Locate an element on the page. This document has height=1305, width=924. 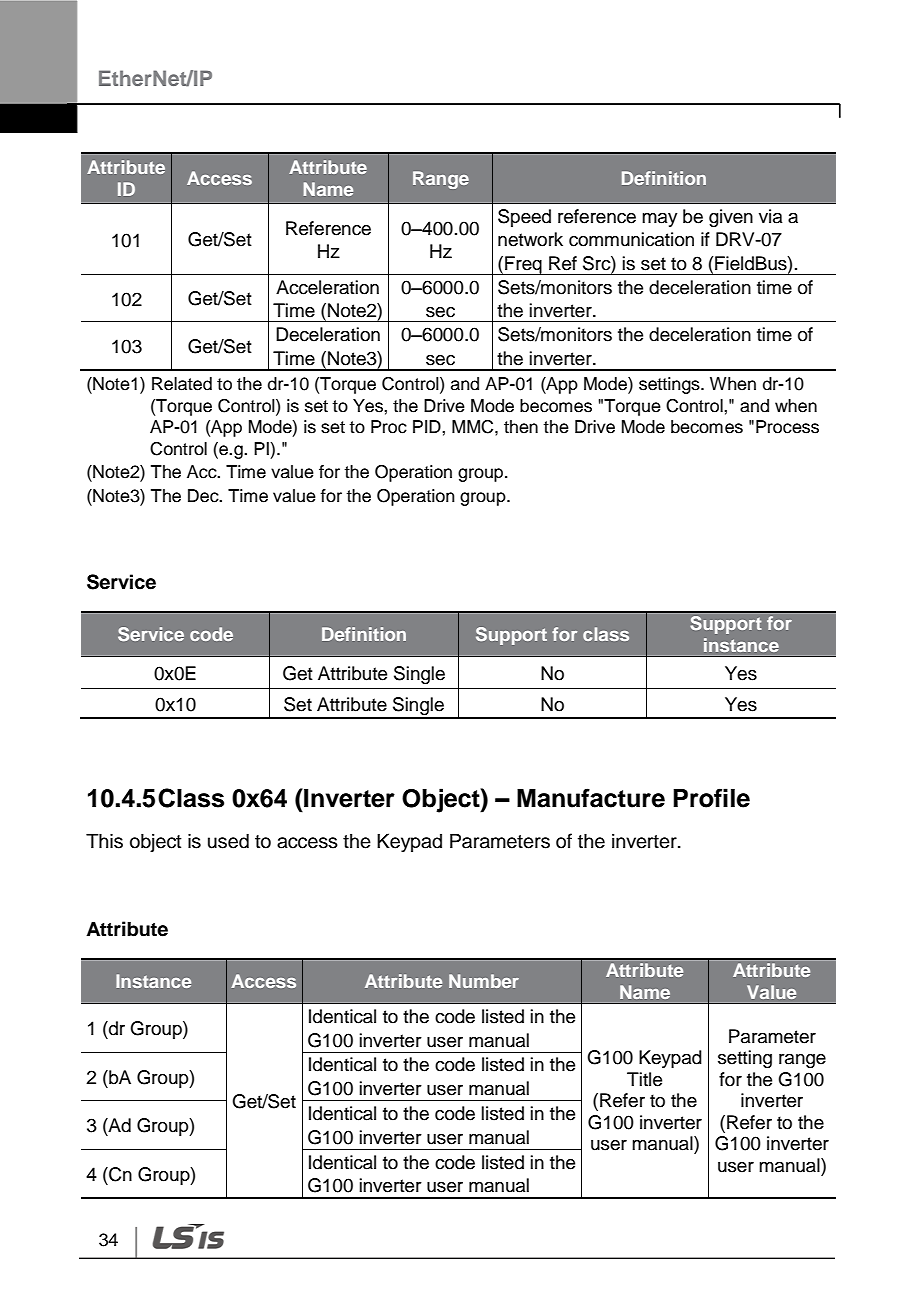
communication is located at coordinates (631, 239).
